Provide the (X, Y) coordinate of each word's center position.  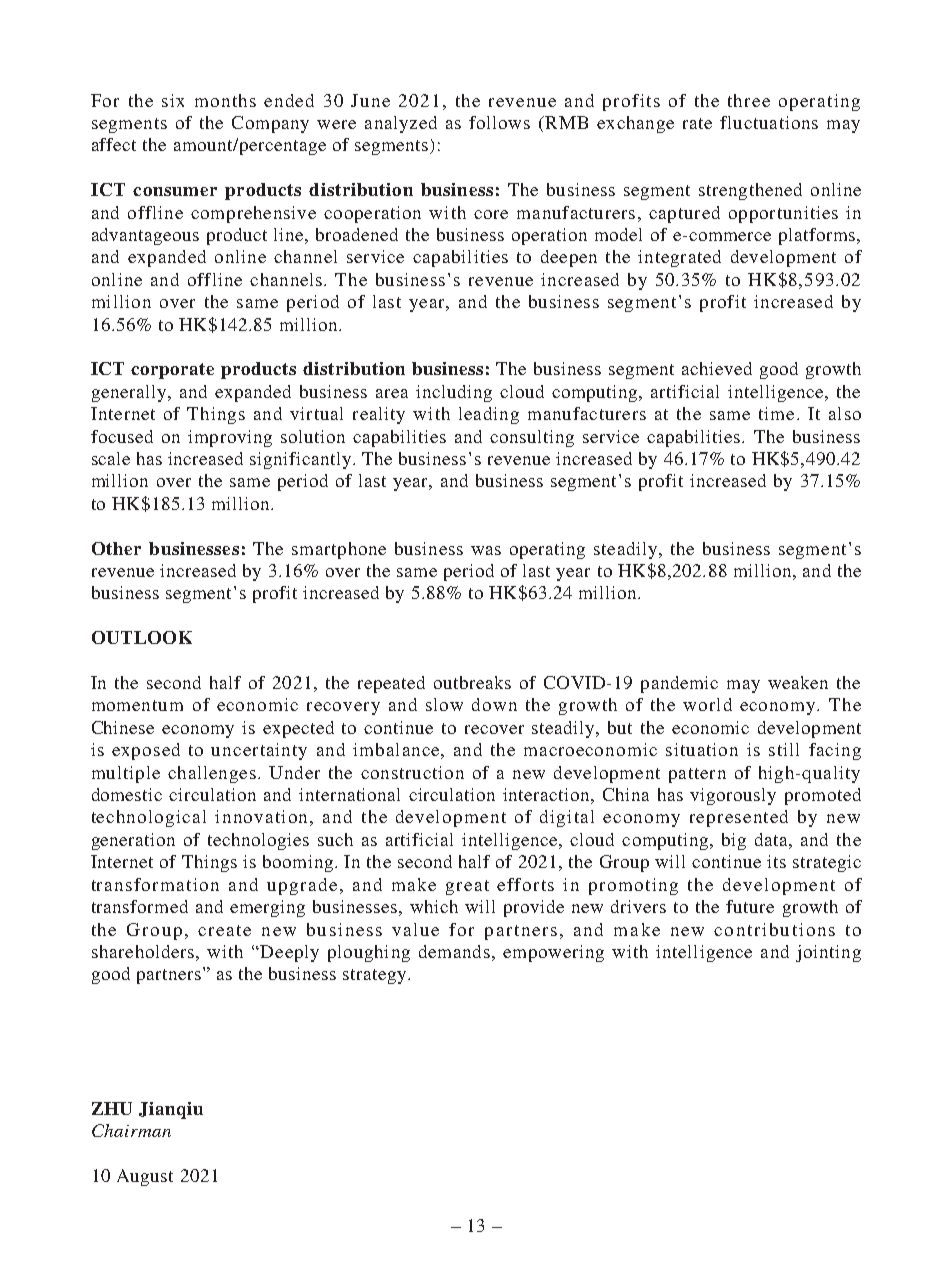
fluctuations (769, 122)
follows (499, 122)
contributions (774, 929)
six (173, 100)
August (145, 1177)
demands (454, 951)
